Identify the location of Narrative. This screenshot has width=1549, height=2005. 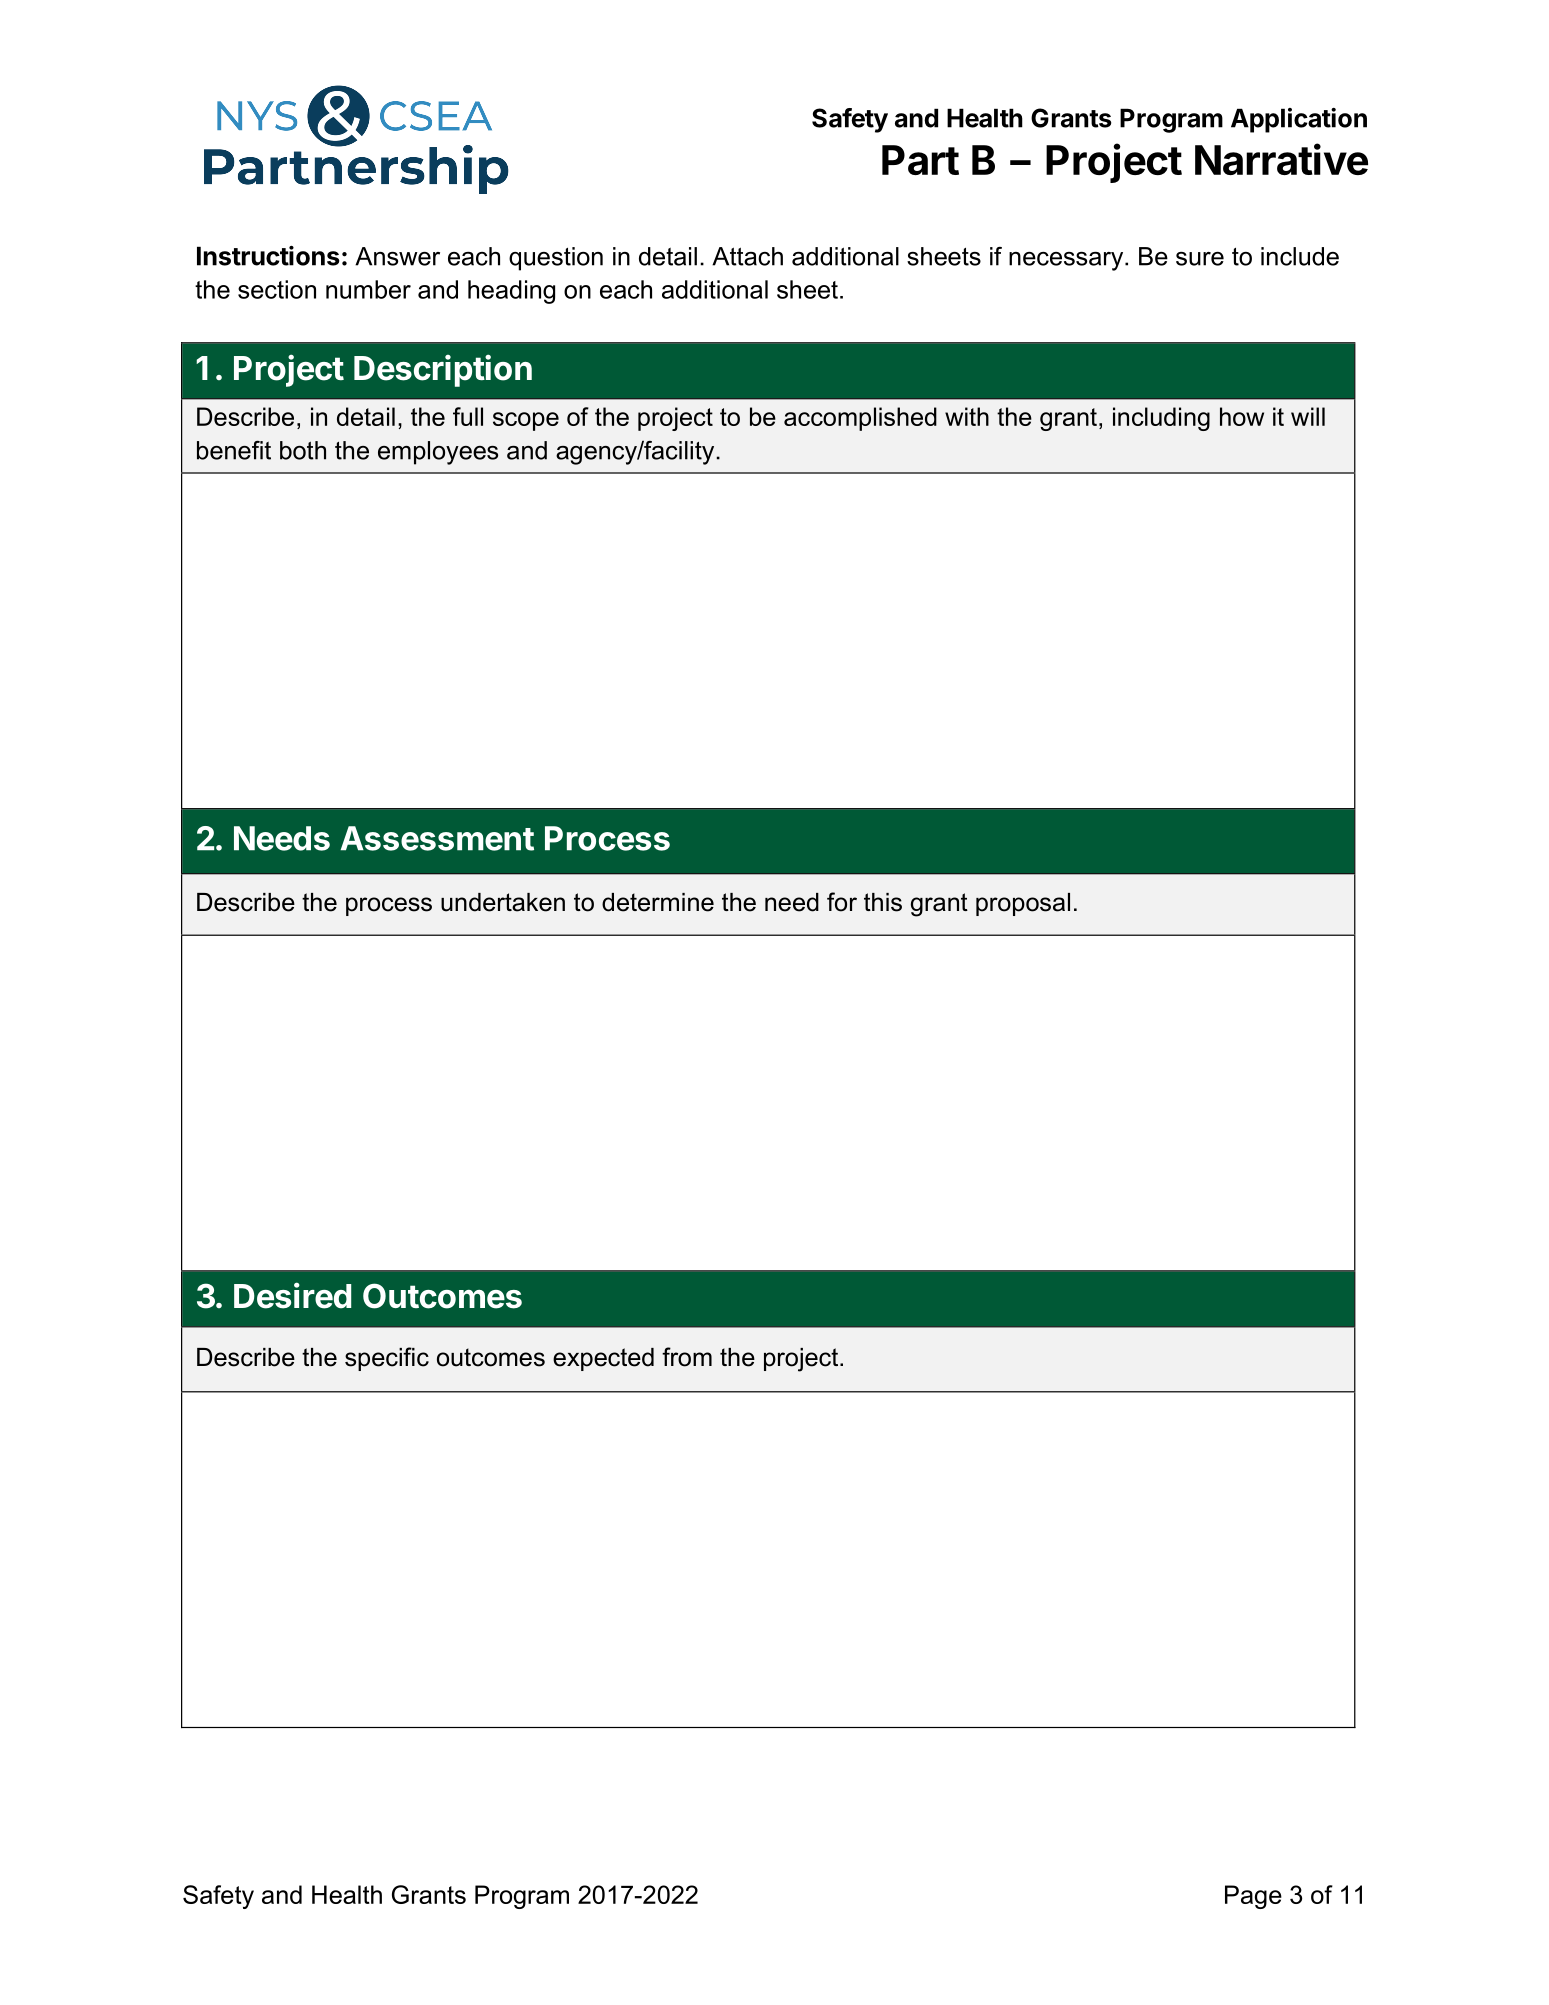
(1281, 159).
